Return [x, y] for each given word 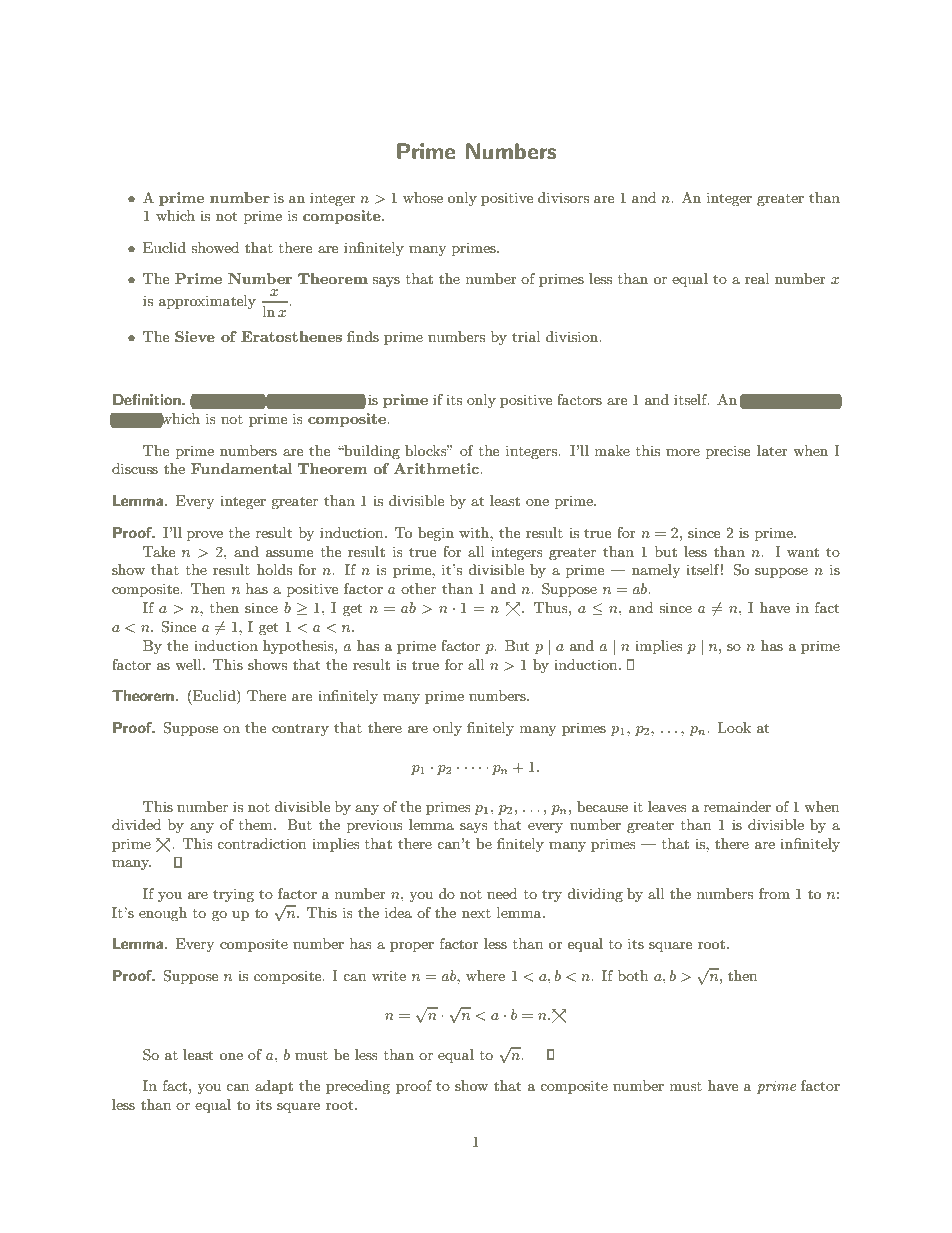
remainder [737, 806]
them [257, 824]
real [757, 278]
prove [205, 536]
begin [436, 534]
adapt [274, 1087]
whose [423, 197]
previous [375, 826]
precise [728, 452]
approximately [207, 302]
